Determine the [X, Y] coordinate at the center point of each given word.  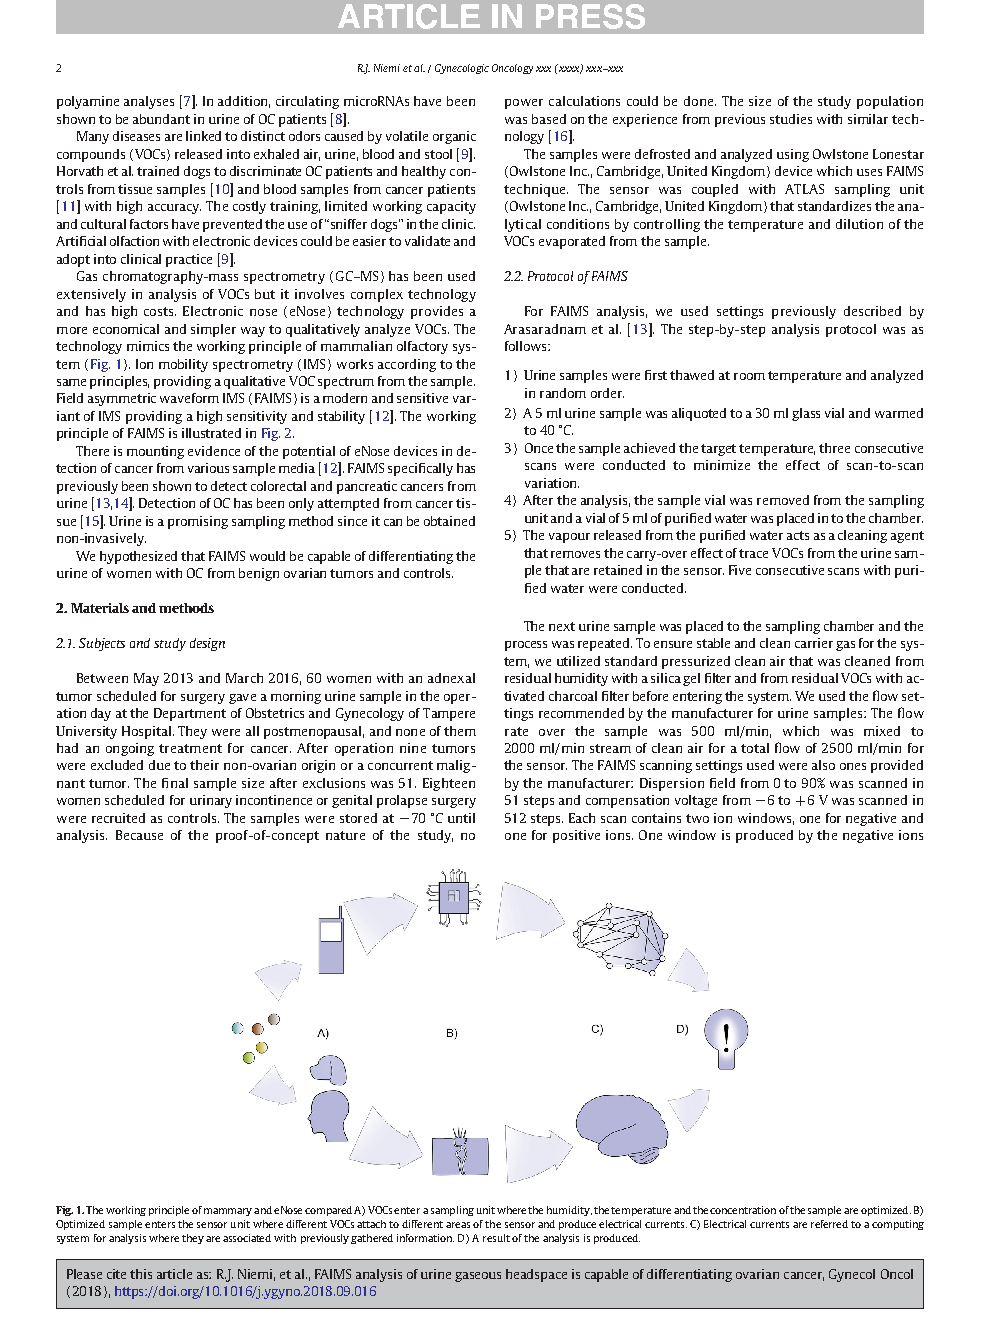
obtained [449, 521]
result [496, 1238]
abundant [161, 119]
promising [198, 522]
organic [454, 137]
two [697, 818]
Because [139, 835]
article [174, 1274]
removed [783, 500]
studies [791, 119]
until [461, 818]
